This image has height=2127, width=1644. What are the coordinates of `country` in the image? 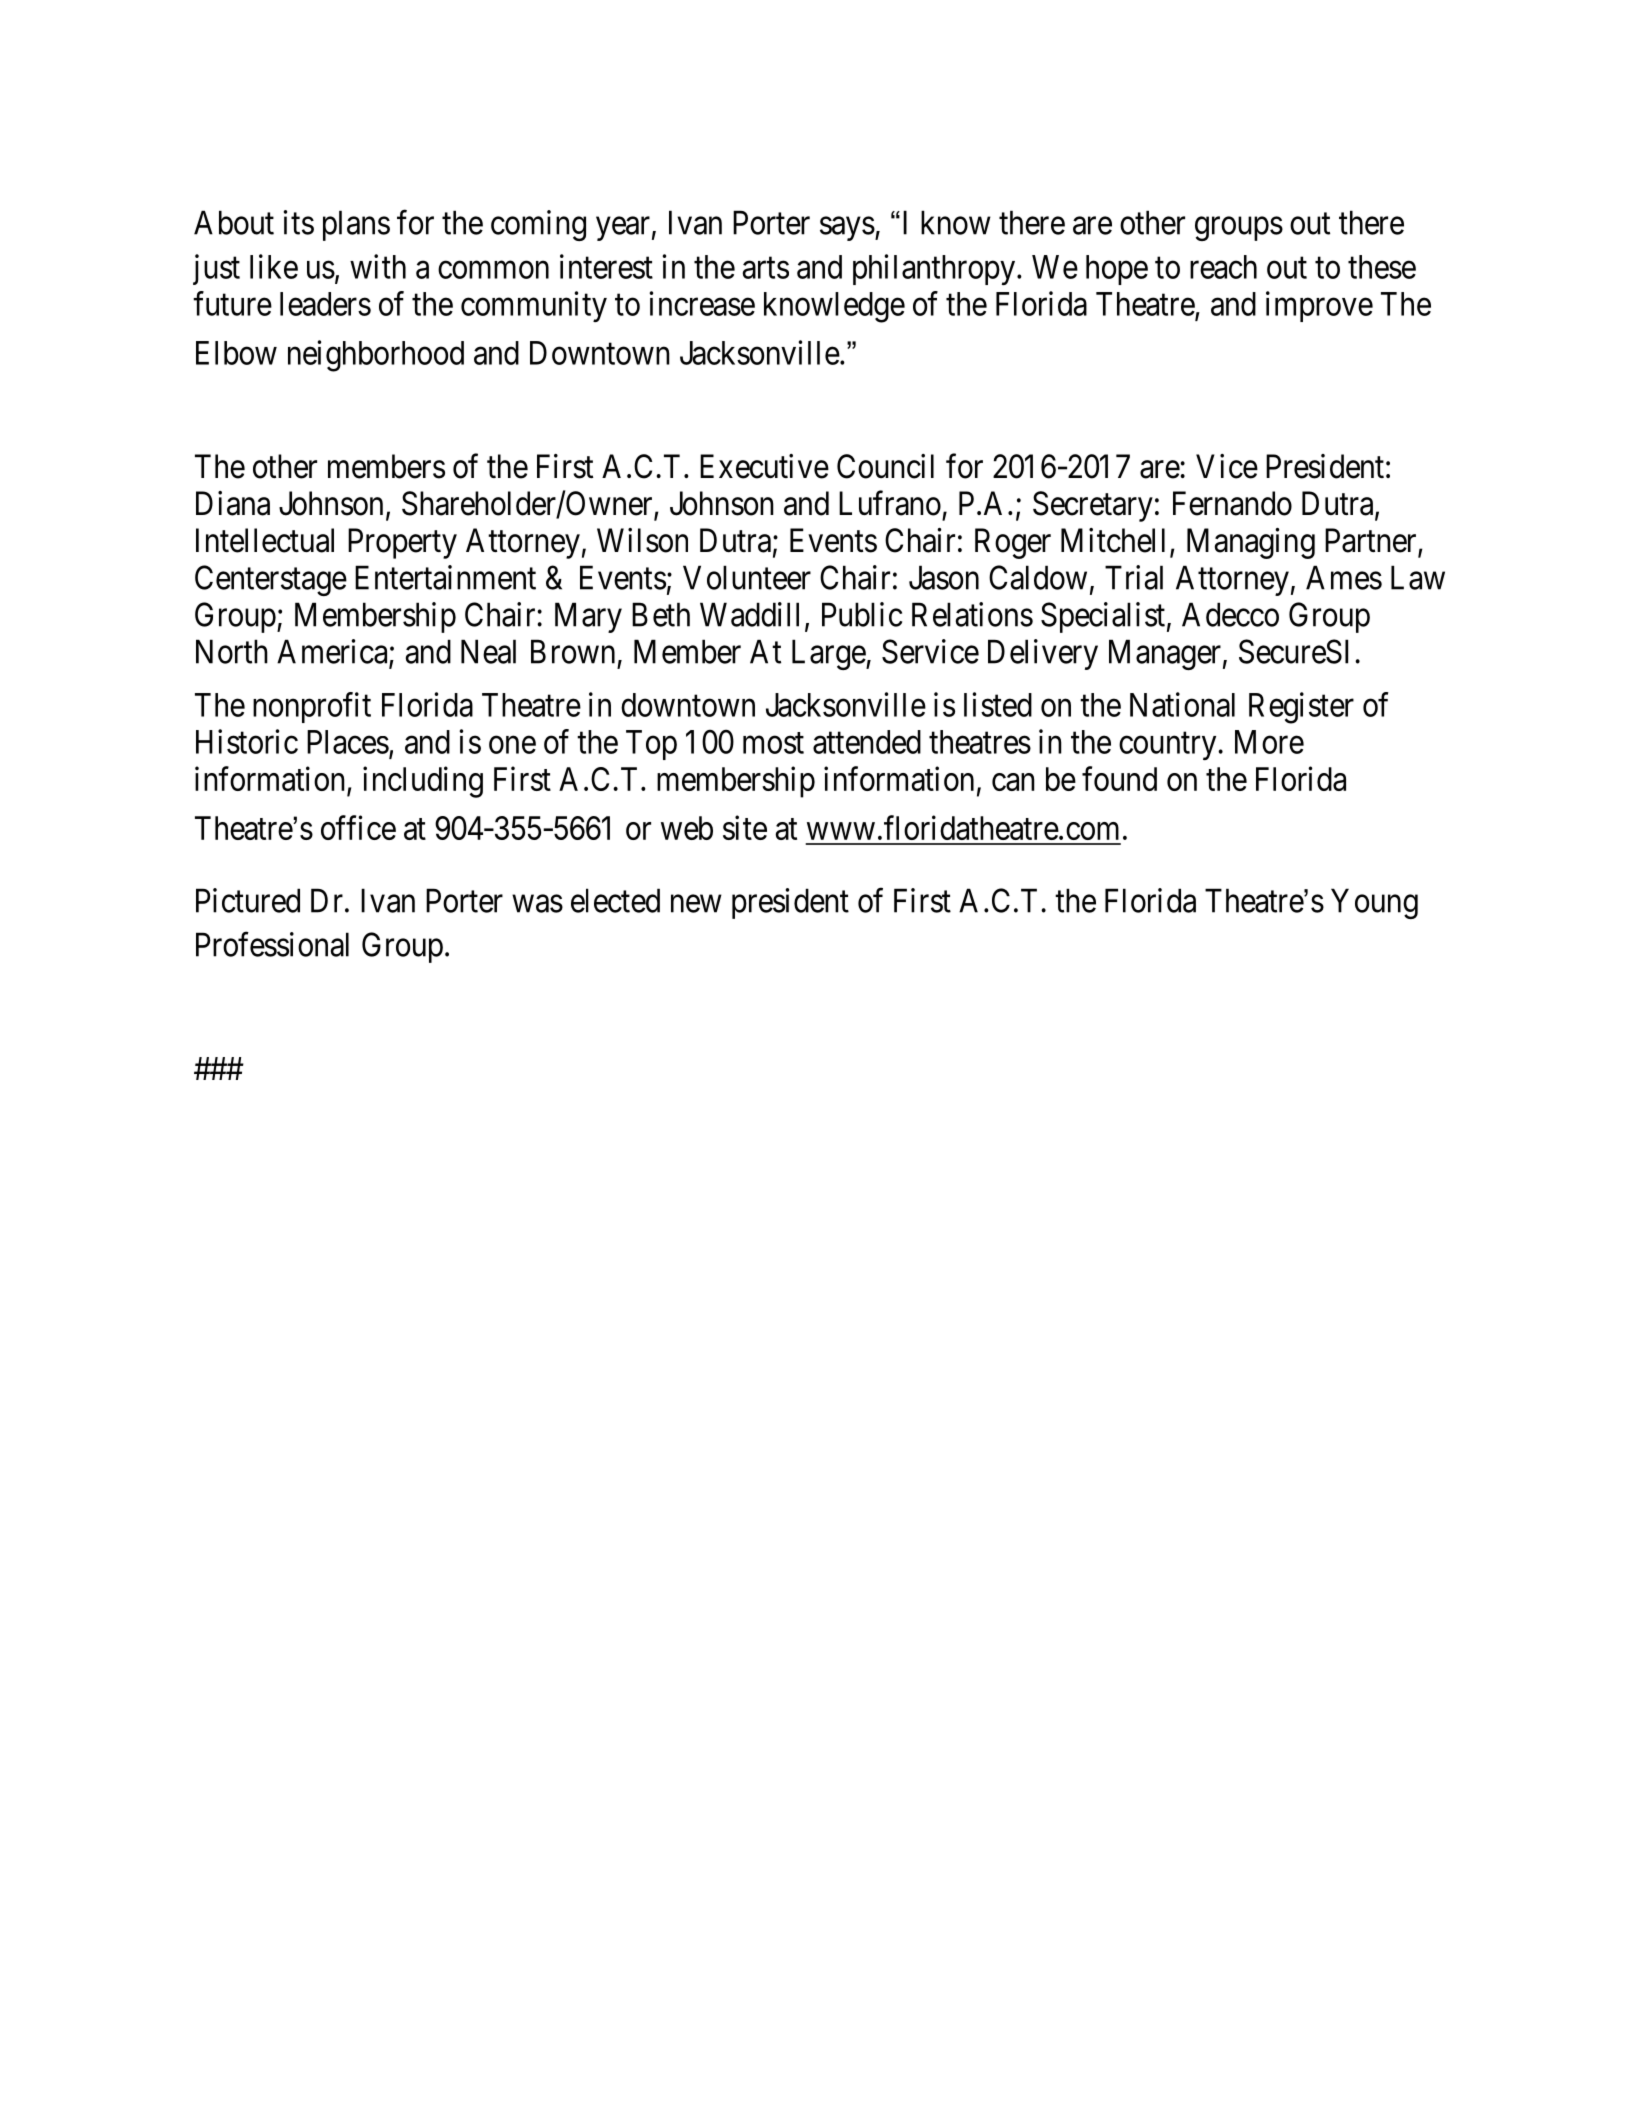 It's located at (1169, 746).
